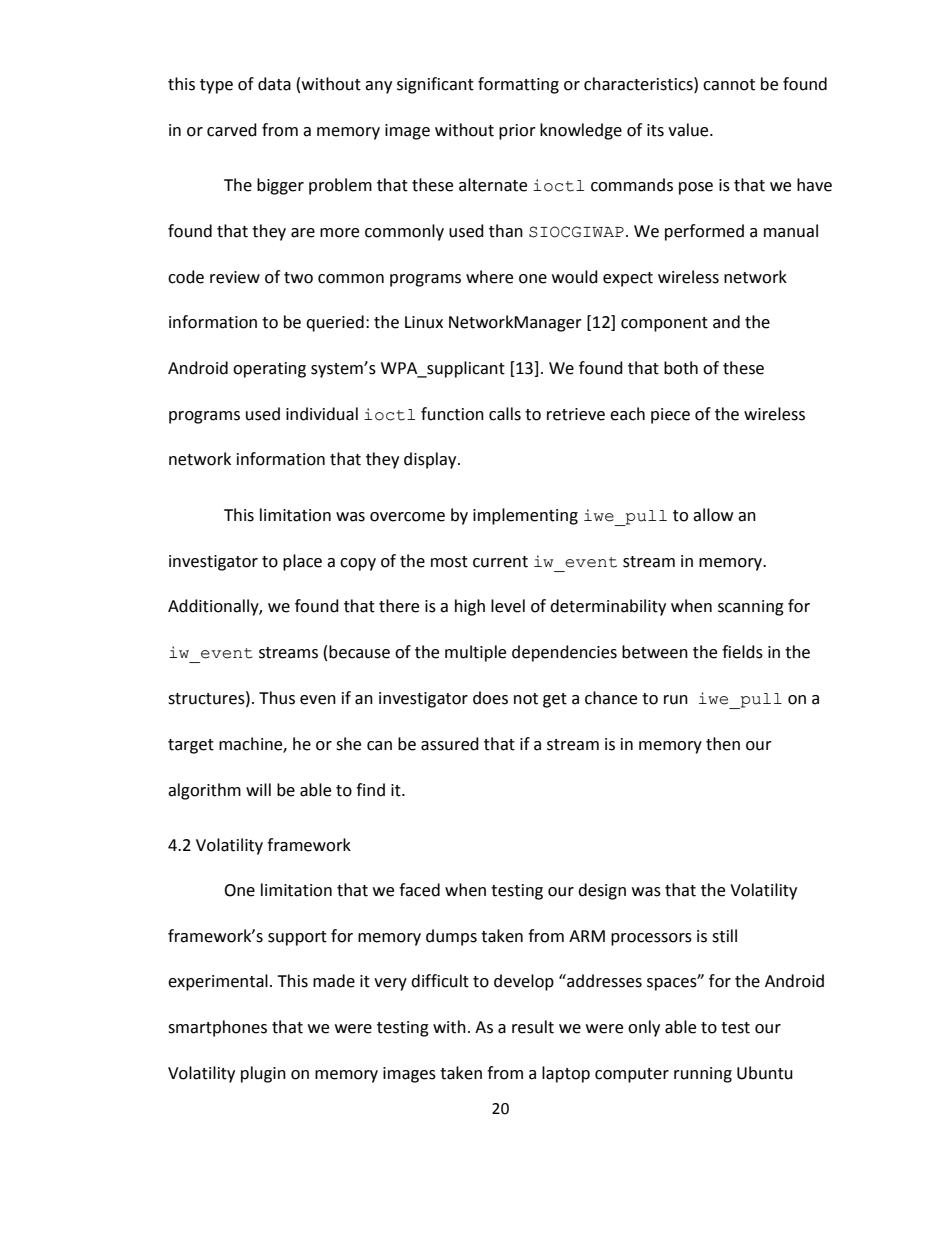 This image has height=1233, width=952. What do you see at coordinates (517, 132) in the image?
I see `prior` at bounding box center [517, 132].
